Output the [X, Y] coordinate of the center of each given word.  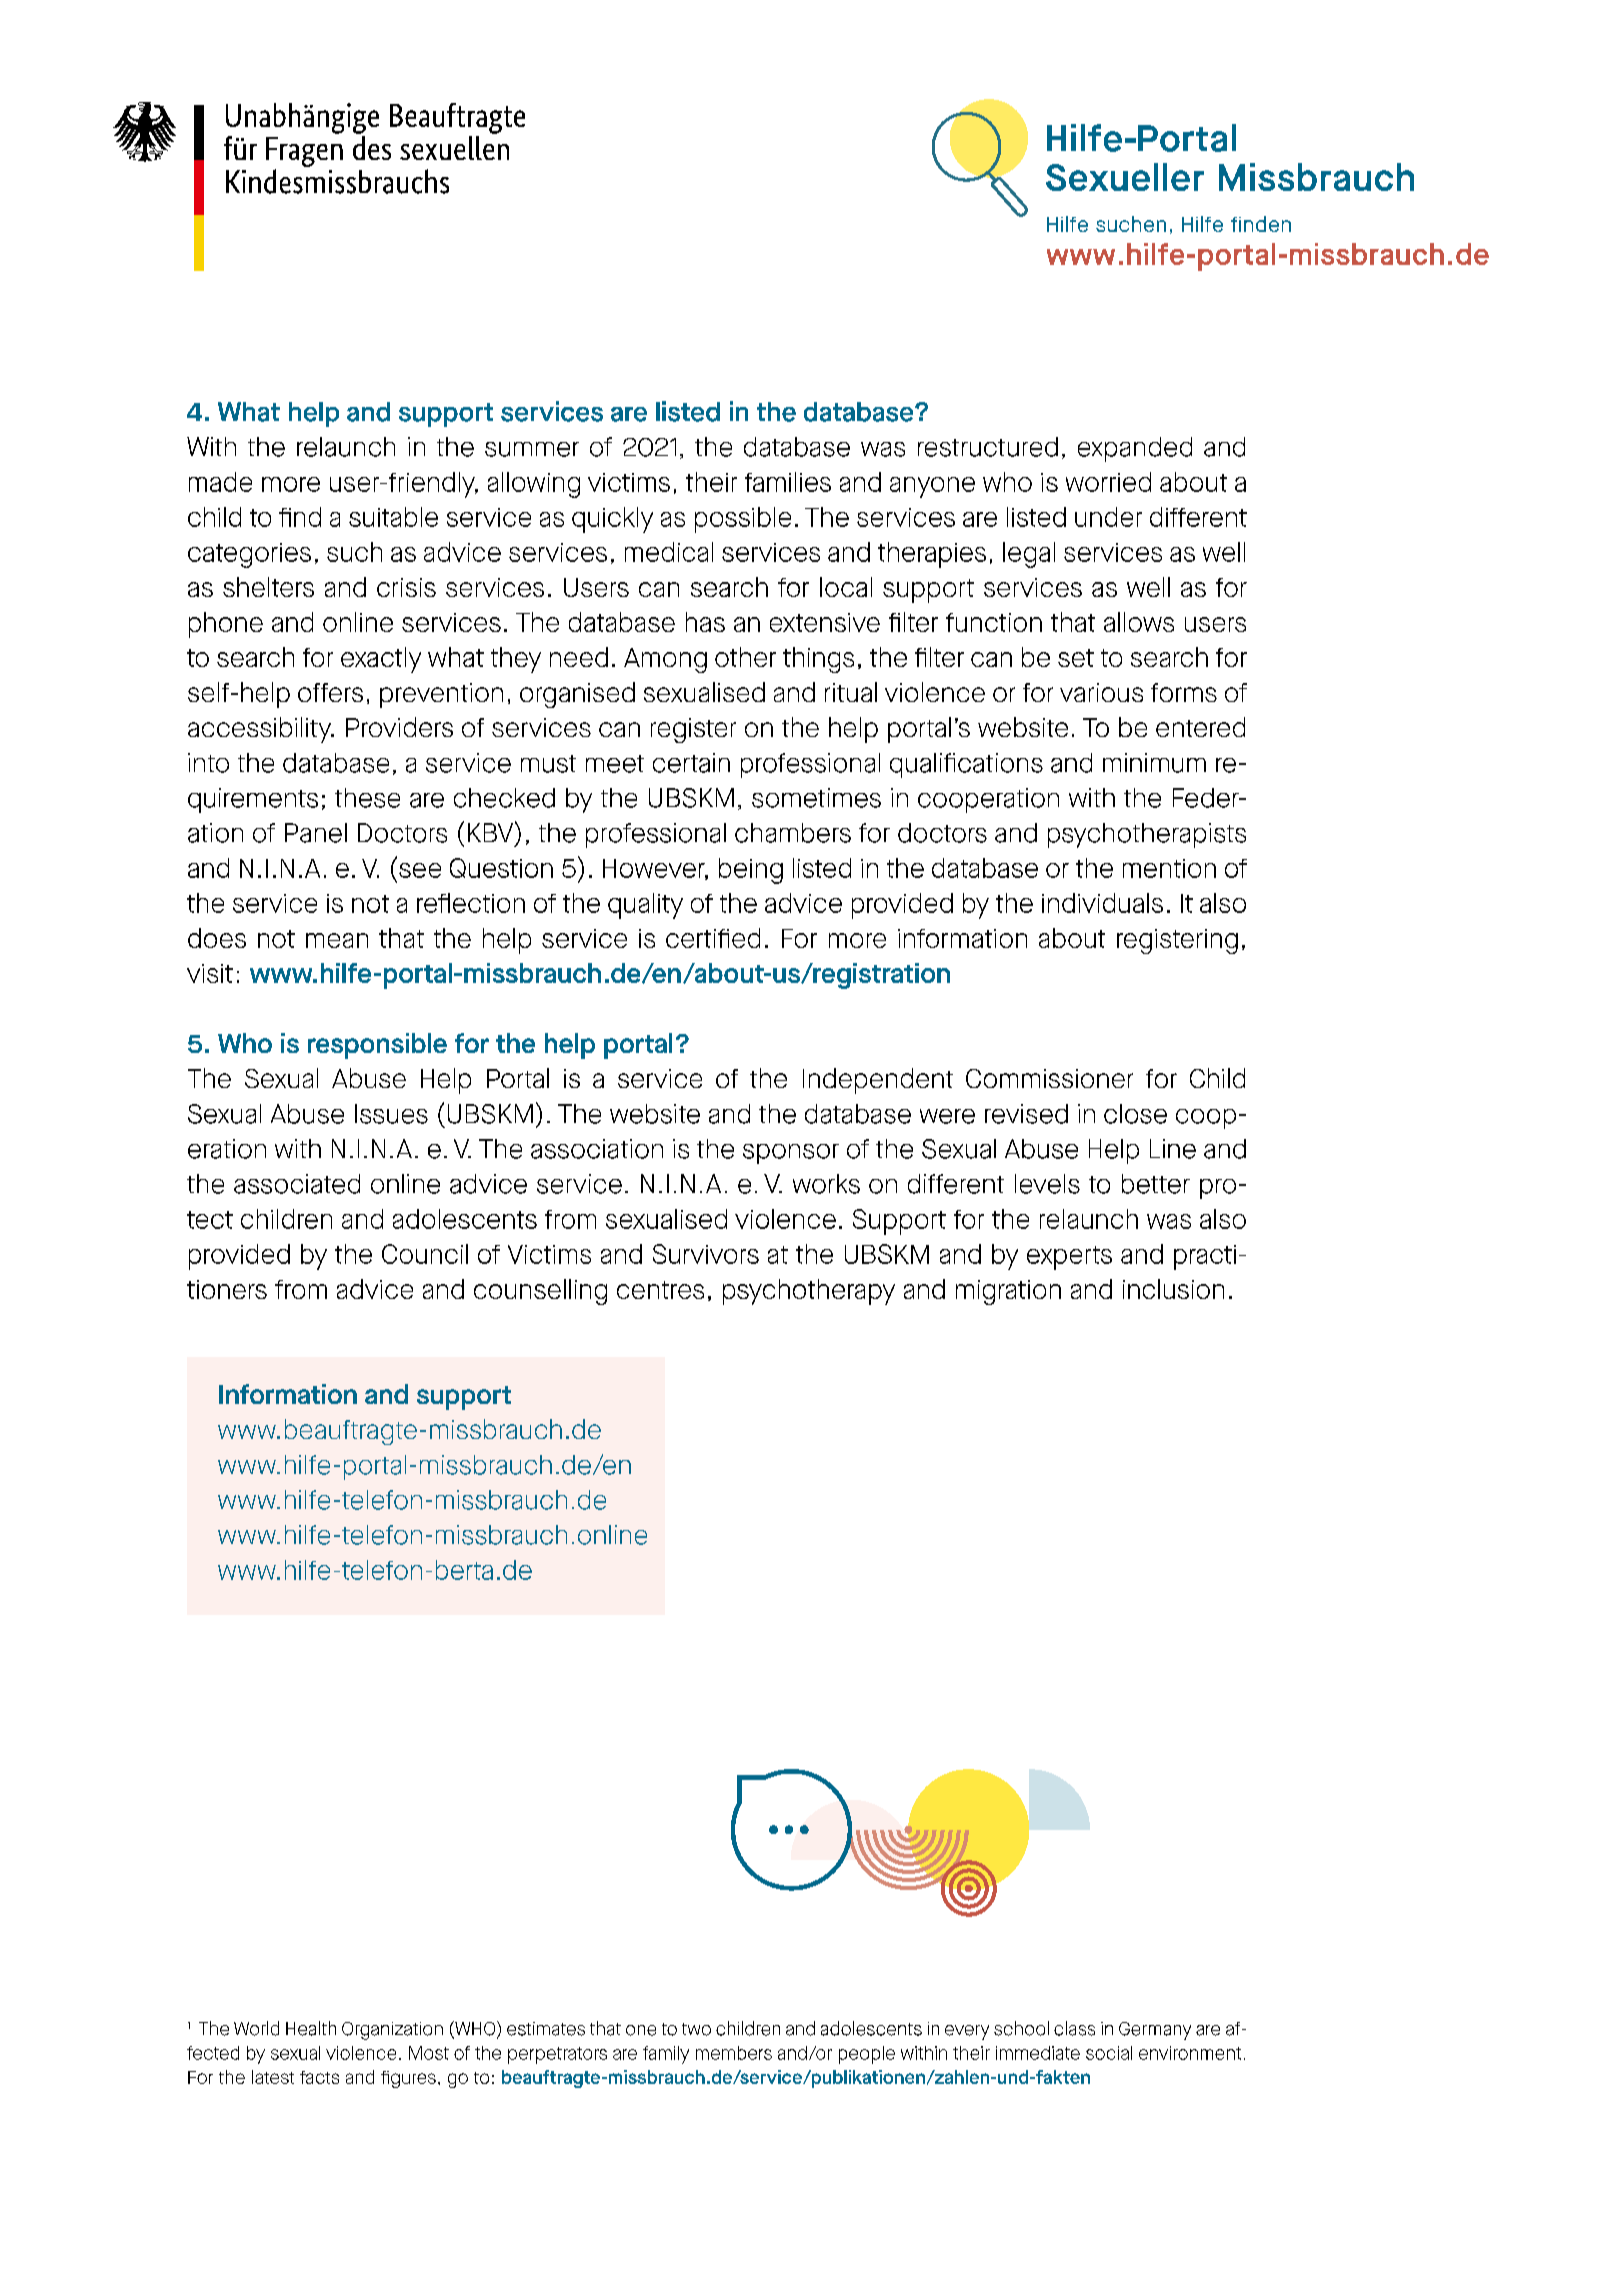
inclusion [1173, 1289]
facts [319, 2077]
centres [660, 1290]
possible [743, 520]
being [751, 871]
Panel [316, 833]
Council [425, 1254]
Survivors [706, 1254]
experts [1069, 1258]
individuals [1102, 903]
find [300, 517]
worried [1108, 482]
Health [311, 2028]
